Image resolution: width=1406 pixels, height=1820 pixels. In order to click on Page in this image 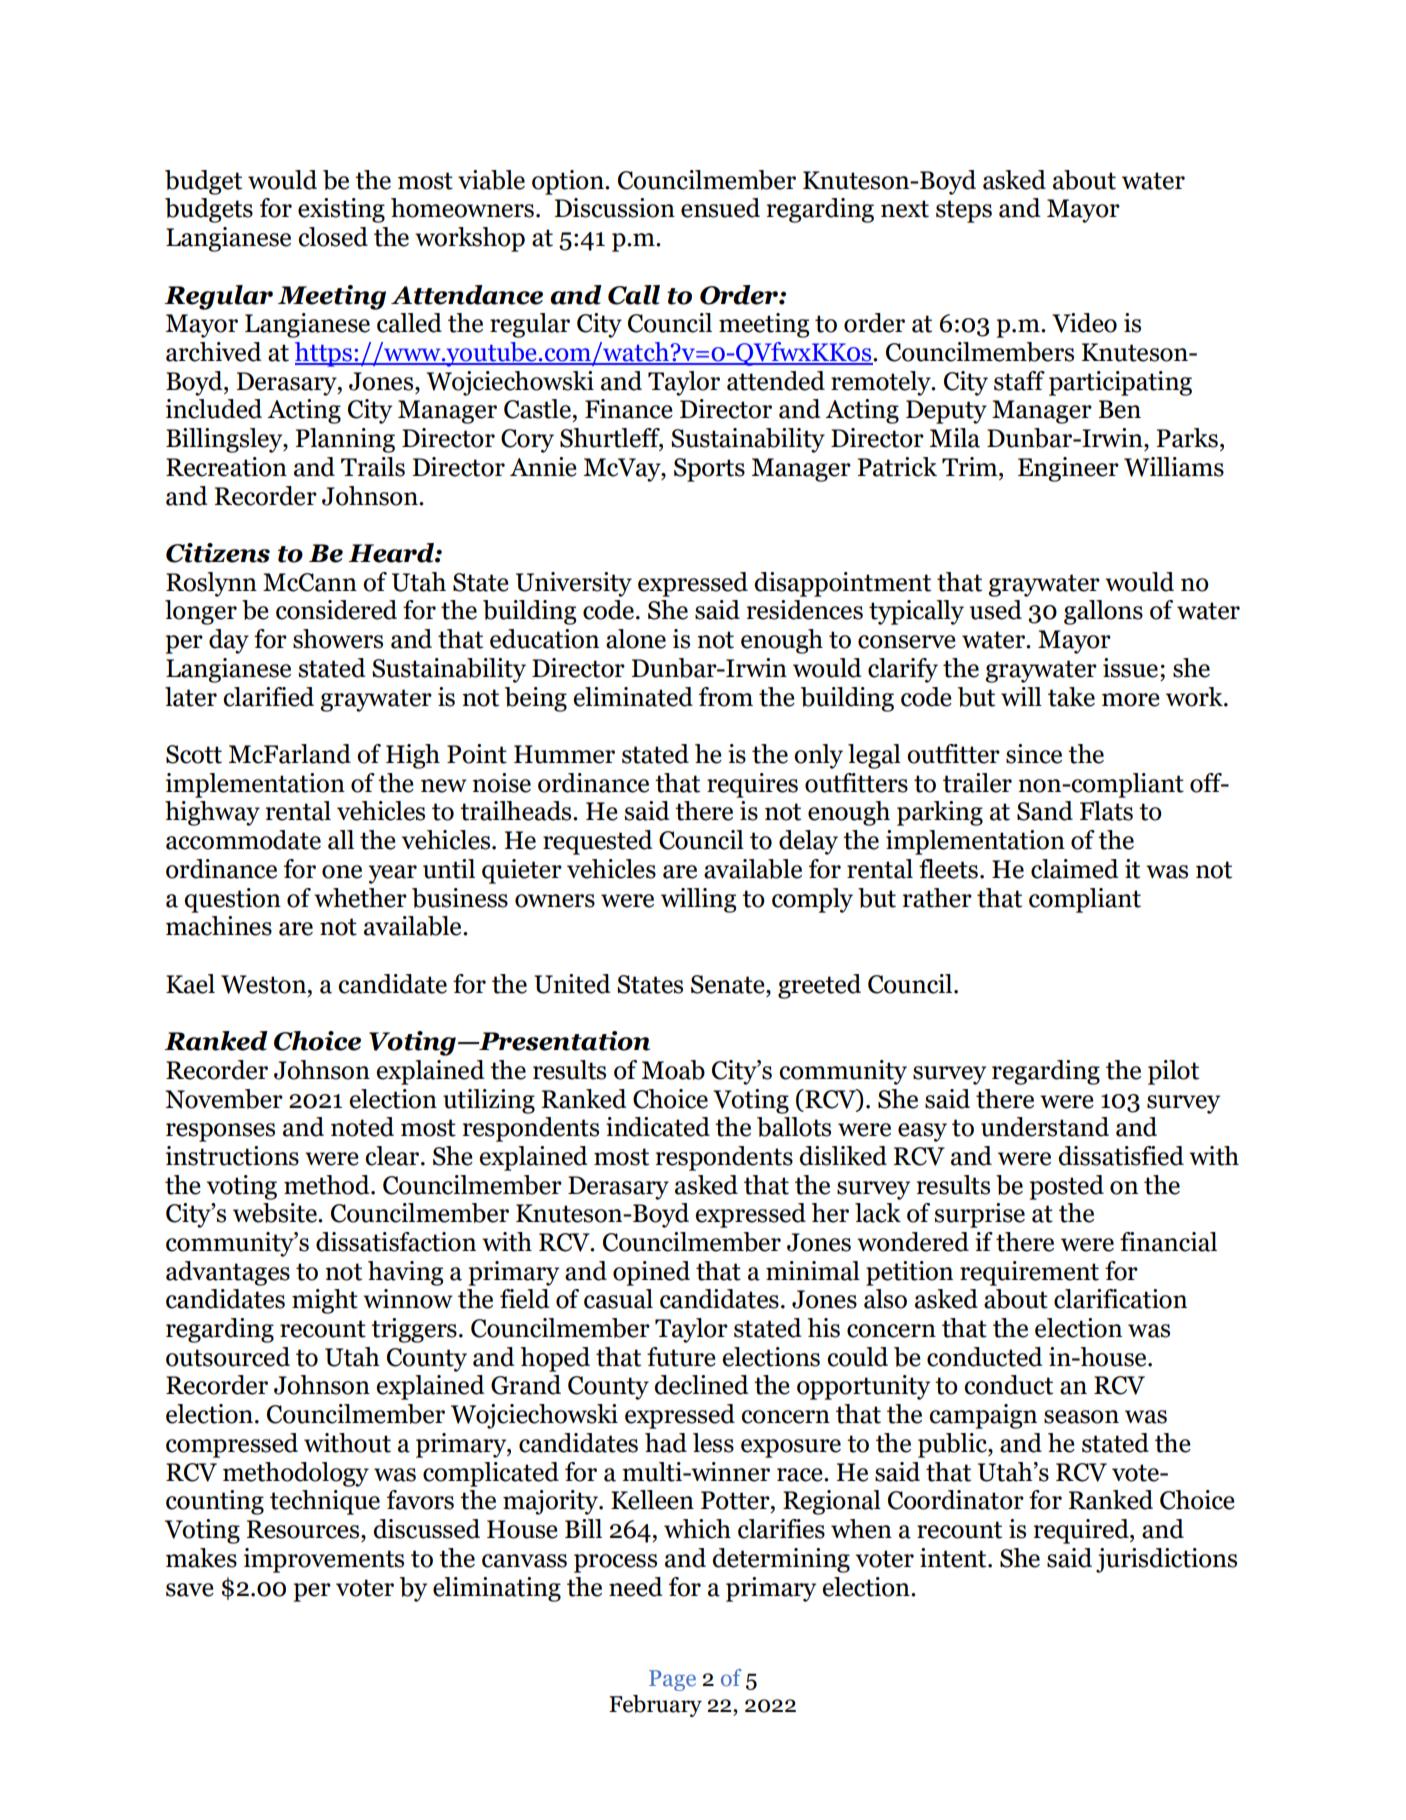, I will do `click(672, 1680)`.
